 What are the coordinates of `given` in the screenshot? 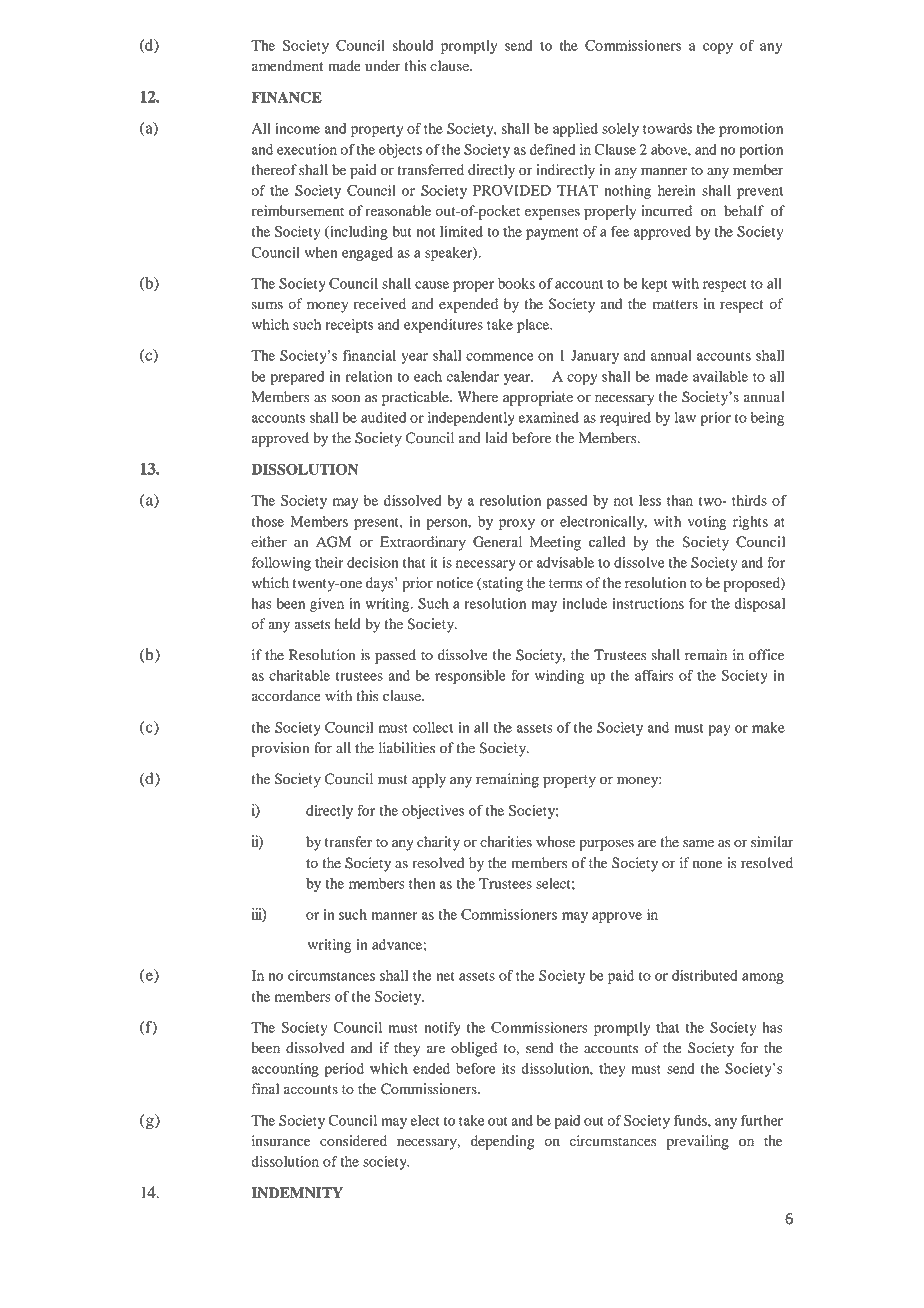 It's located at (327, 605).
